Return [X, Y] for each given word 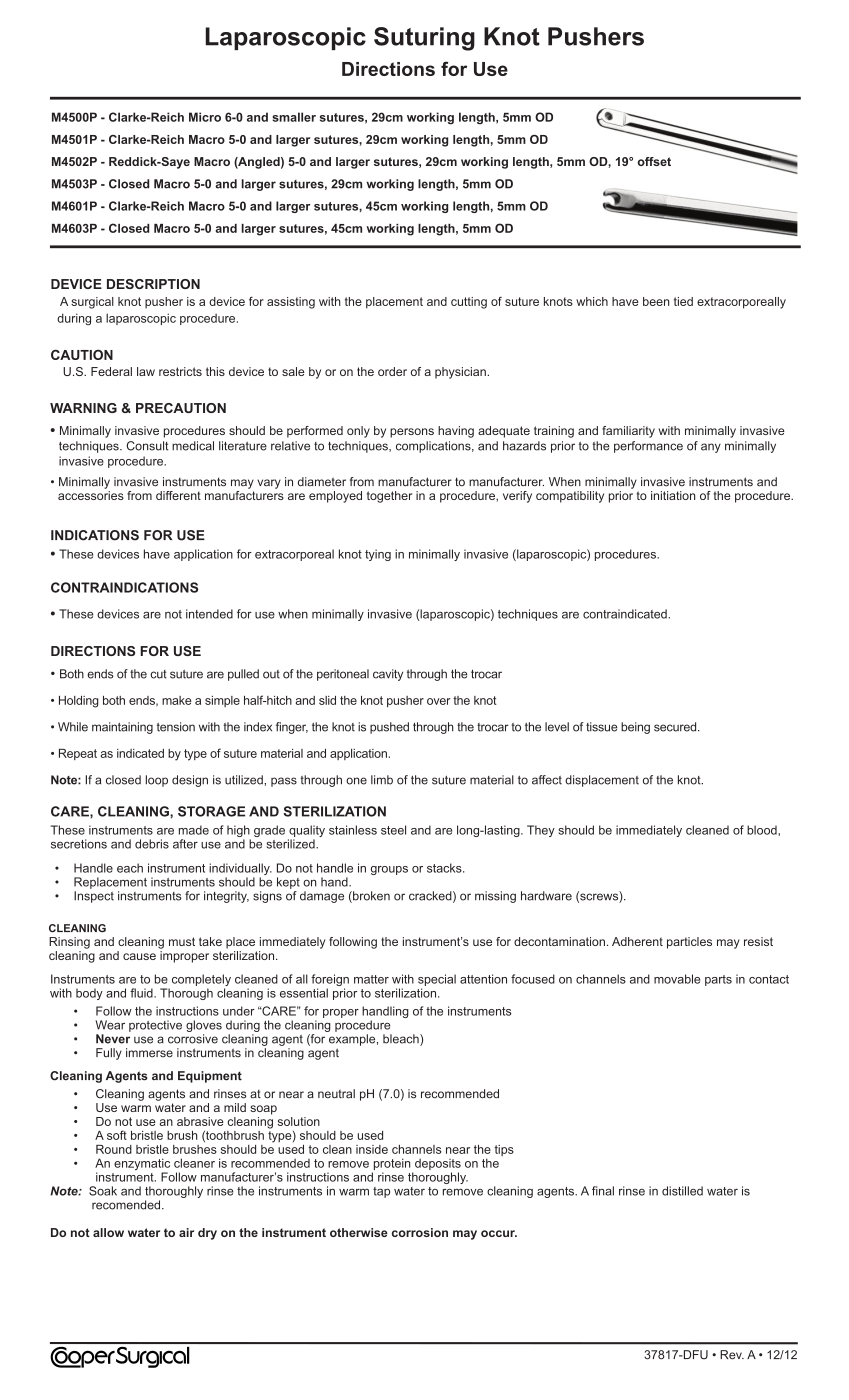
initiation [673, 495]
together [389, 497]
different [178, 495]
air [186, 1232]
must [182, 941]
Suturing [424, 39]
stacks [445, 868]
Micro [205, 117]
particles [689, 943]
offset [654, 161]
